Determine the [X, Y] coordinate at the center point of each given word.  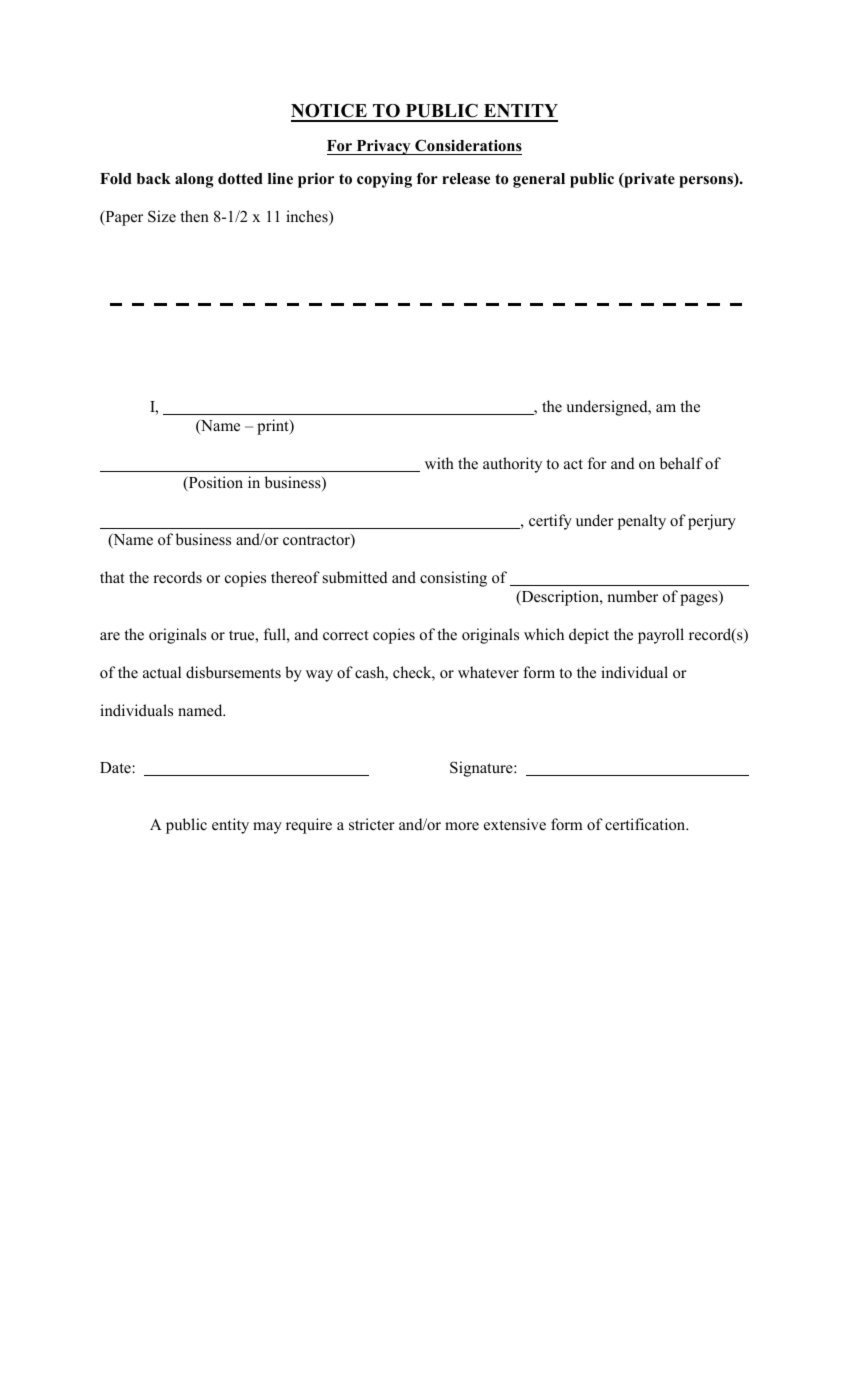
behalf [681, 463]
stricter [372, 824]
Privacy [383, 147]
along [194, 180]
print [274, 427]
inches [308, 217]
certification [646, 824]
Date [116, 768]
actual [162, 672]
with [439, 463]
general [539, 180]
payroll [661, 636]
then [194, 216]
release [466, 179]
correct [345, 635]
